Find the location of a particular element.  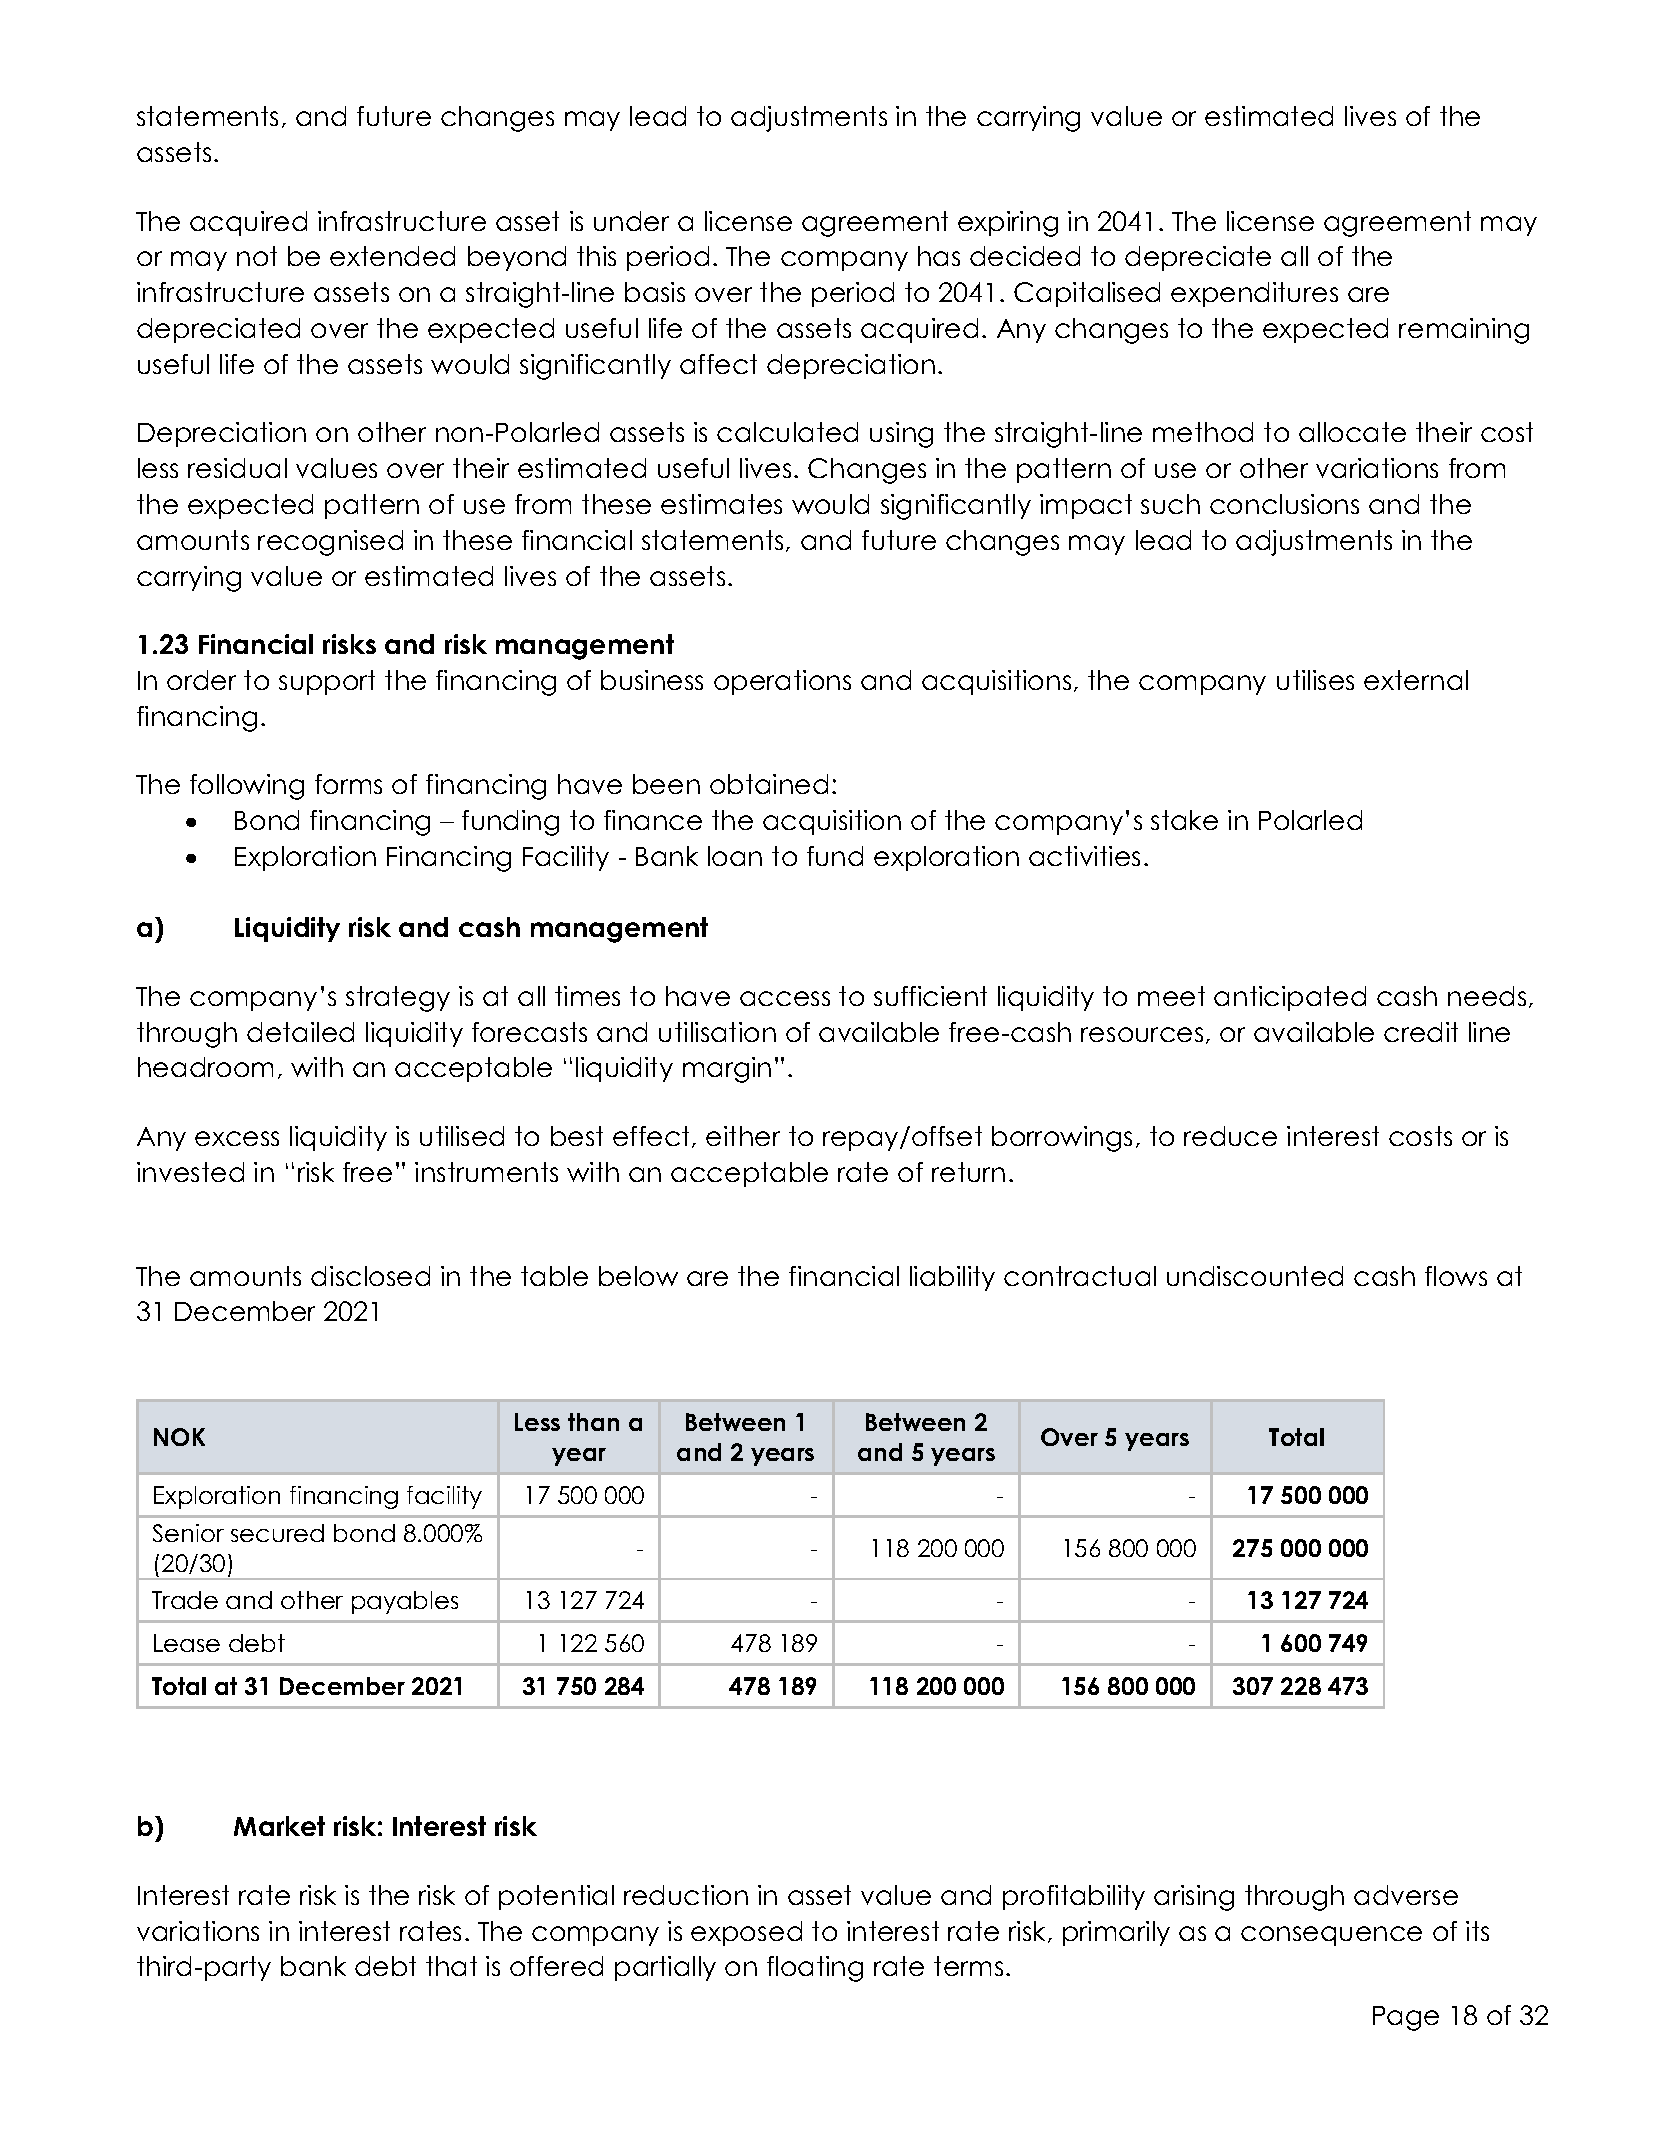

utilises is located at coordinates (1315, 680).
